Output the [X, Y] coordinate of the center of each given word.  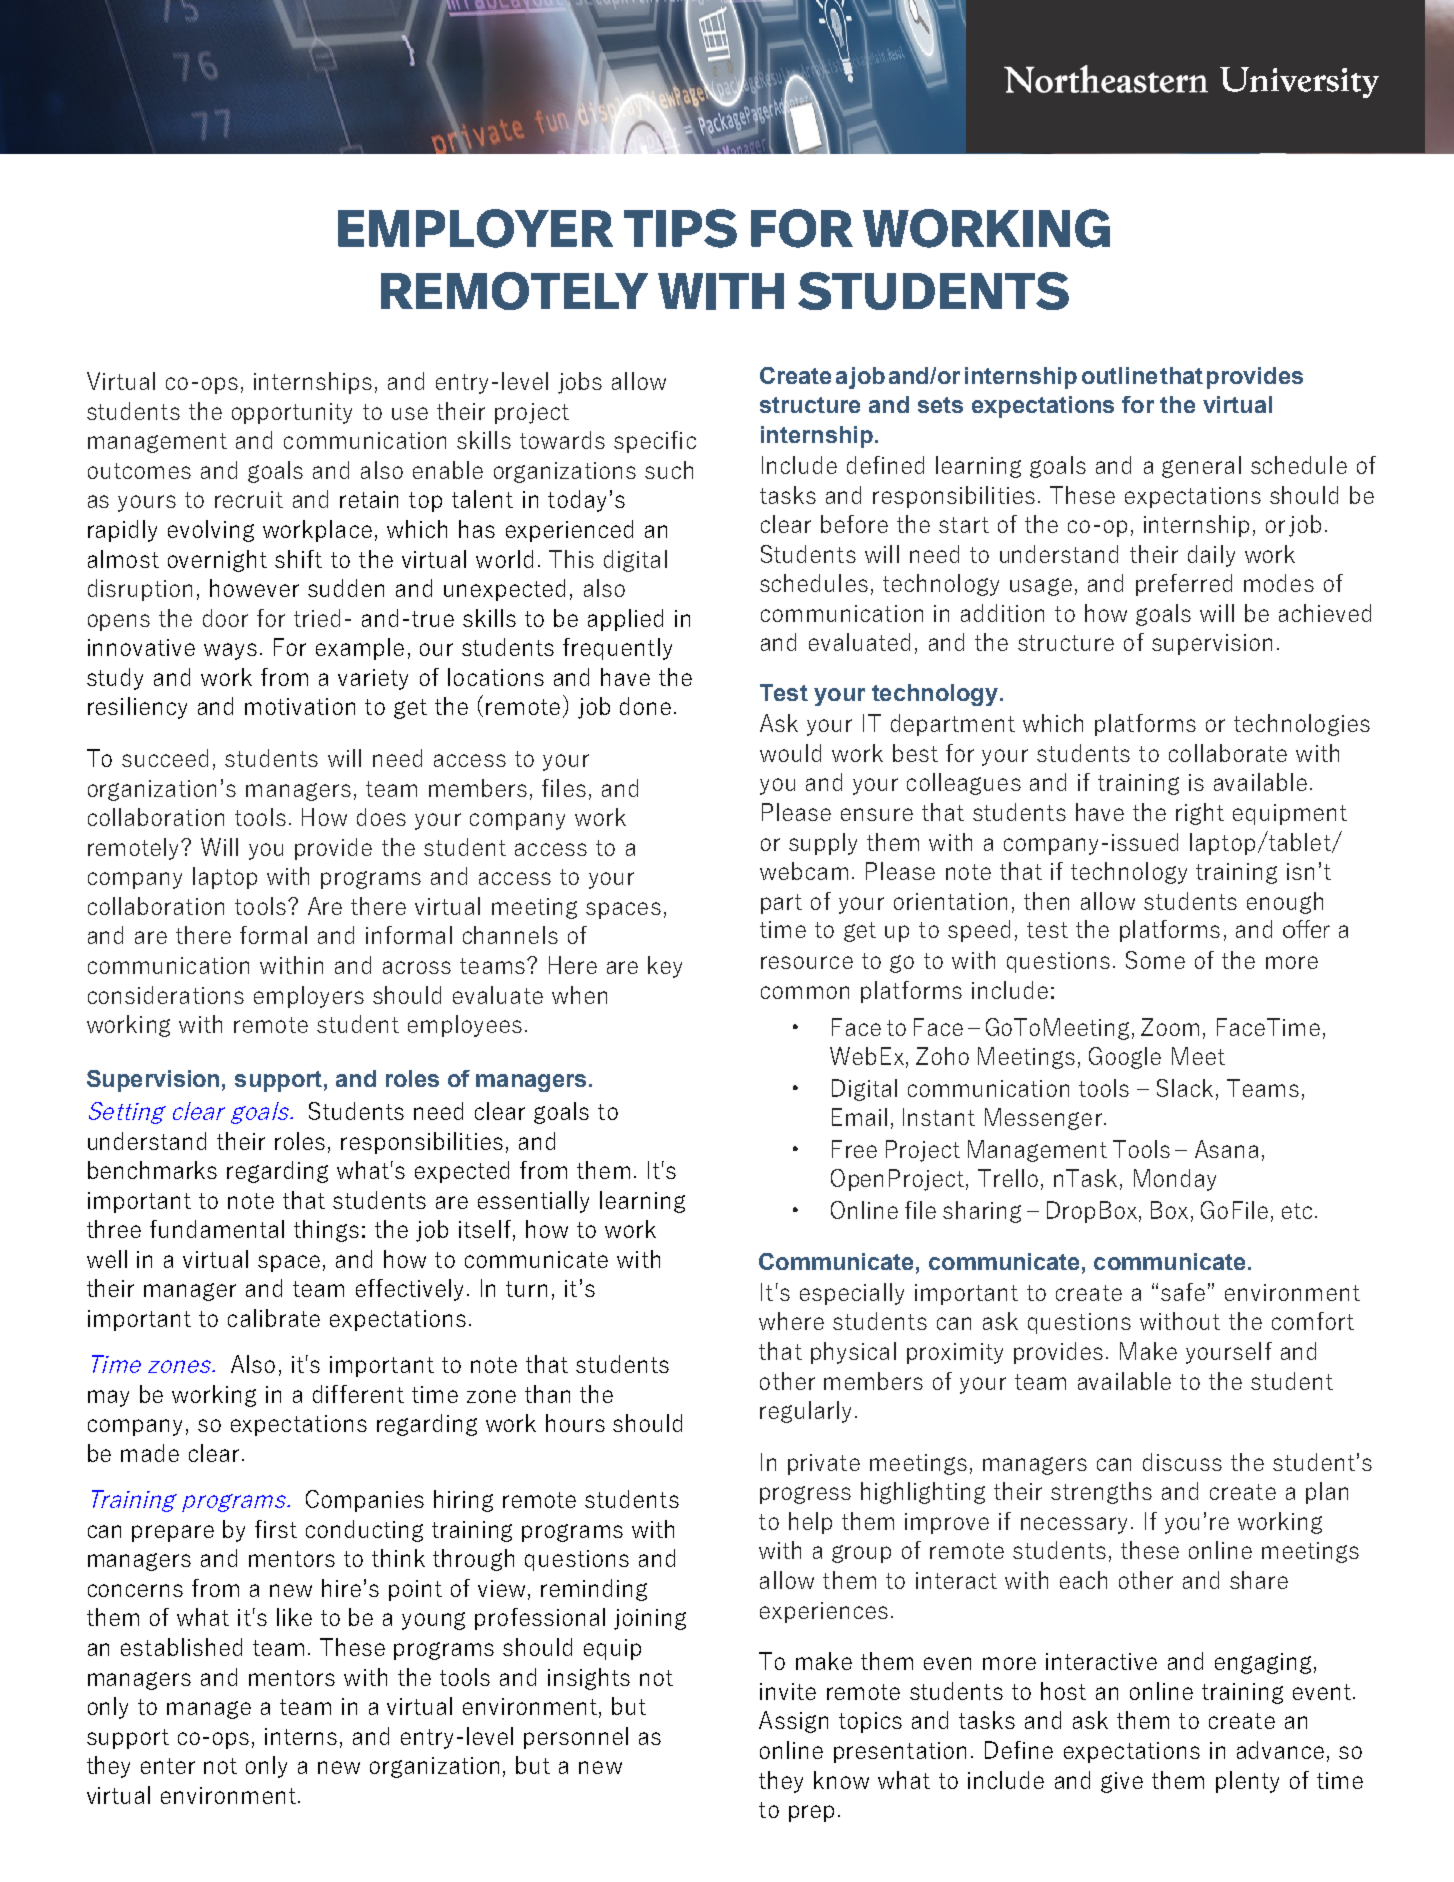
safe [1183, 1292]
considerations [166, 995]
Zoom [1170, 1027]
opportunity [292, 413]
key [665, 967]
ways [230, 651]
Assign [793, 1722]
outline [1119, 375]
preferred [1184, 585]
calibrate [274, 1318]
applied [625, 620]
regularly [805, 1412]
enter [168, 1766]
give [1122, 1782]
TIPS [680, 228]
